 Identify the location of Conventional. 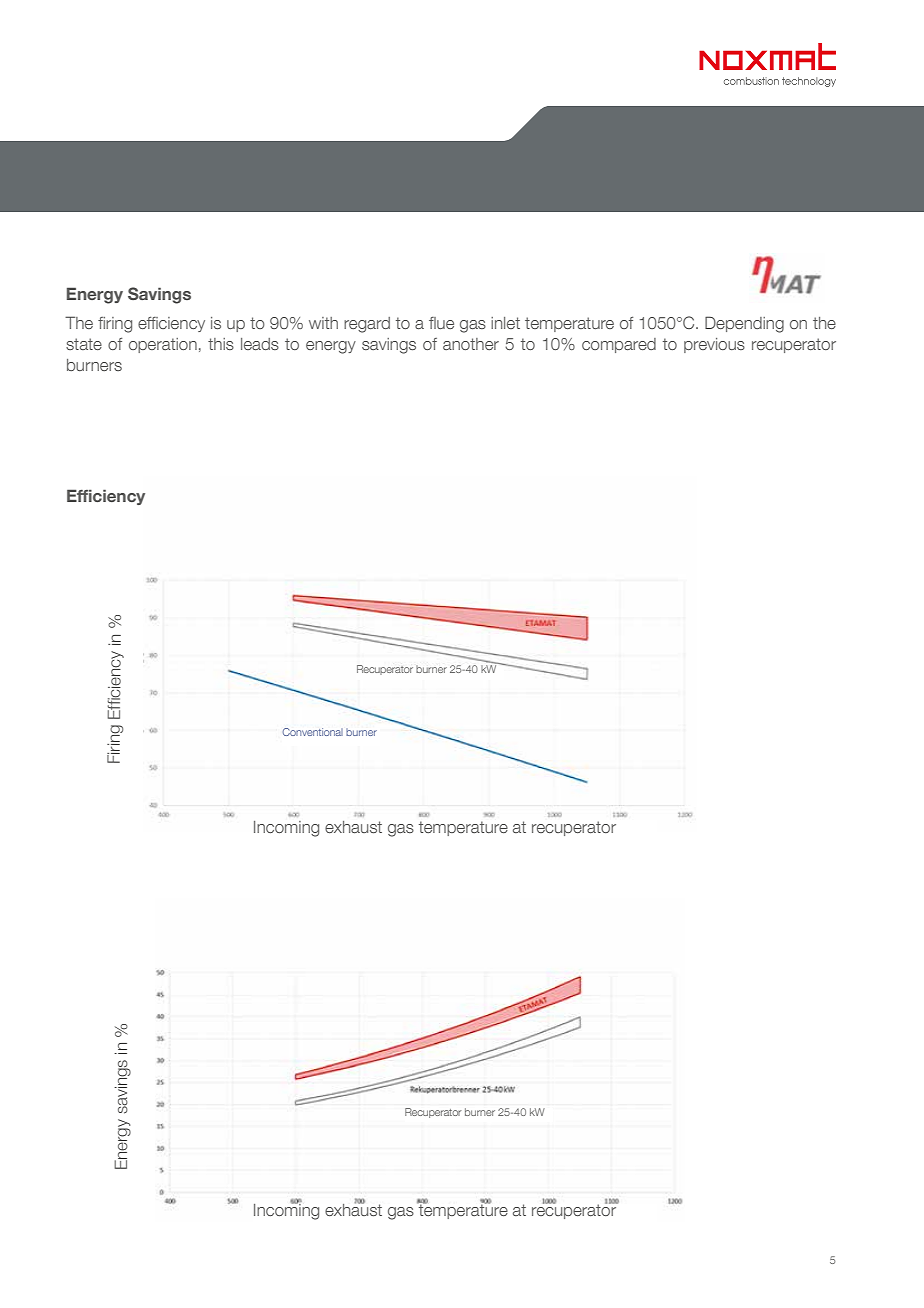
(313, 732).
